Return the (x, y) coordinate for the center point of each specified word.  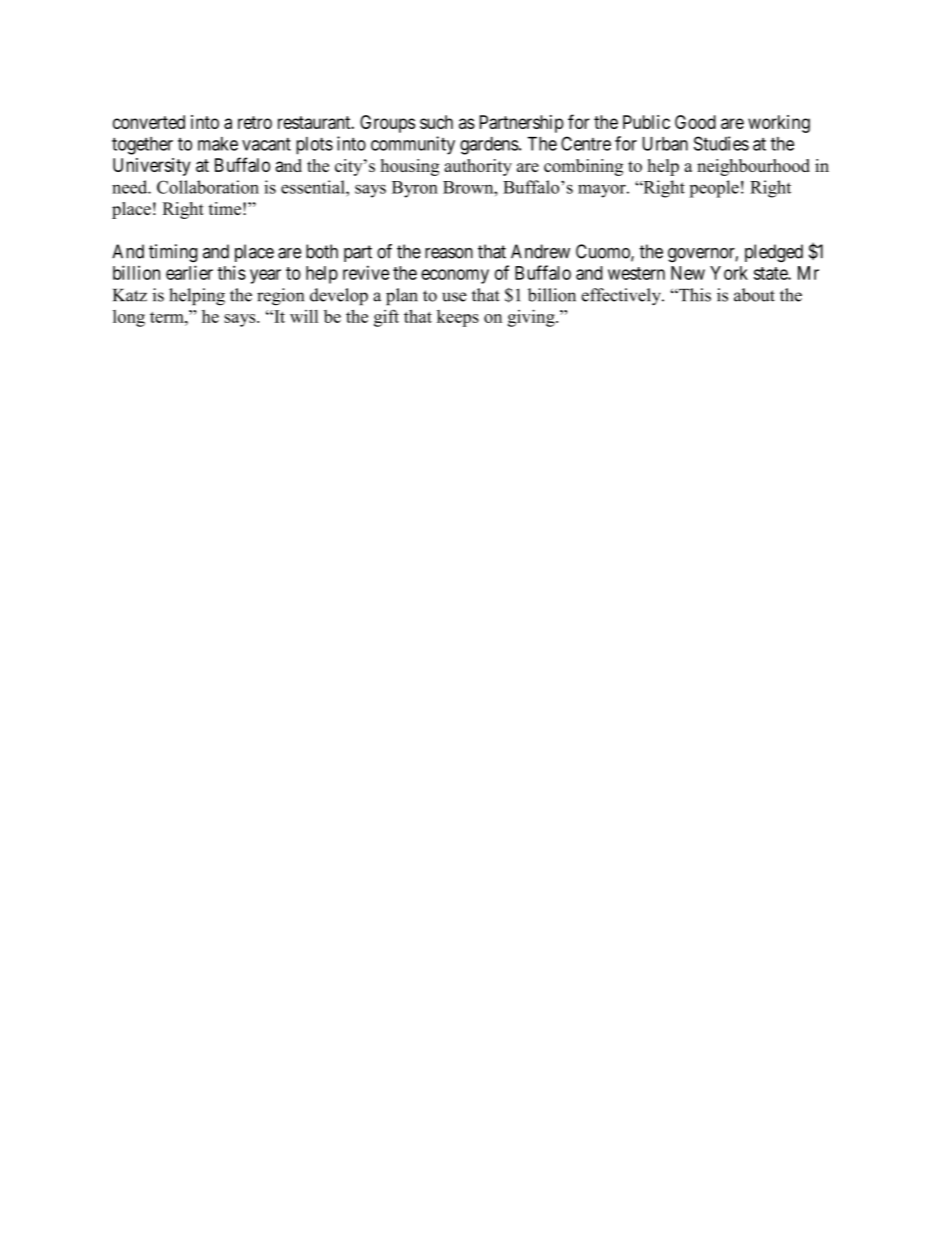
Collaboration (208, 187)
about (754, 295)
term (168, 317)
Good (695, 122)
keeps (458, 318)
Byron (415, 189)
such (436, 122)
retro (255, 122)
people (714, 189)
